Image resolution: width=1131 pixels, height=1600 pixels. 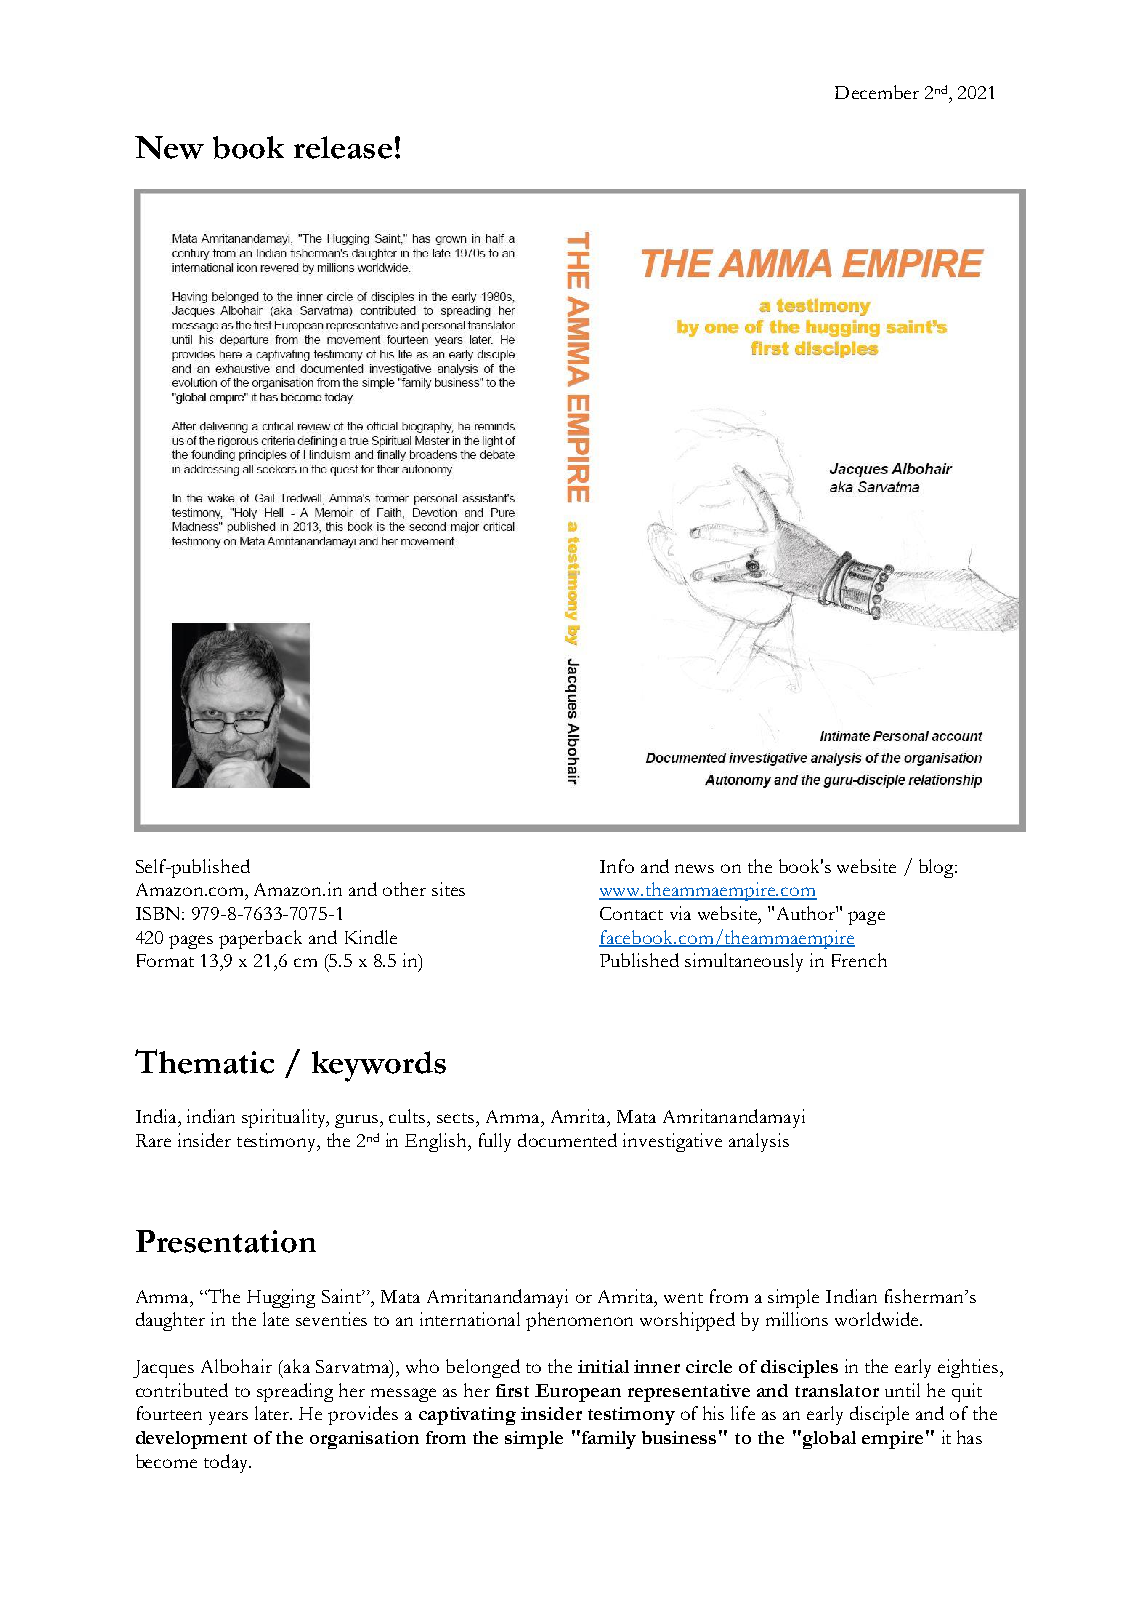 I want to click on Contact, so click(x=631, y=913).
